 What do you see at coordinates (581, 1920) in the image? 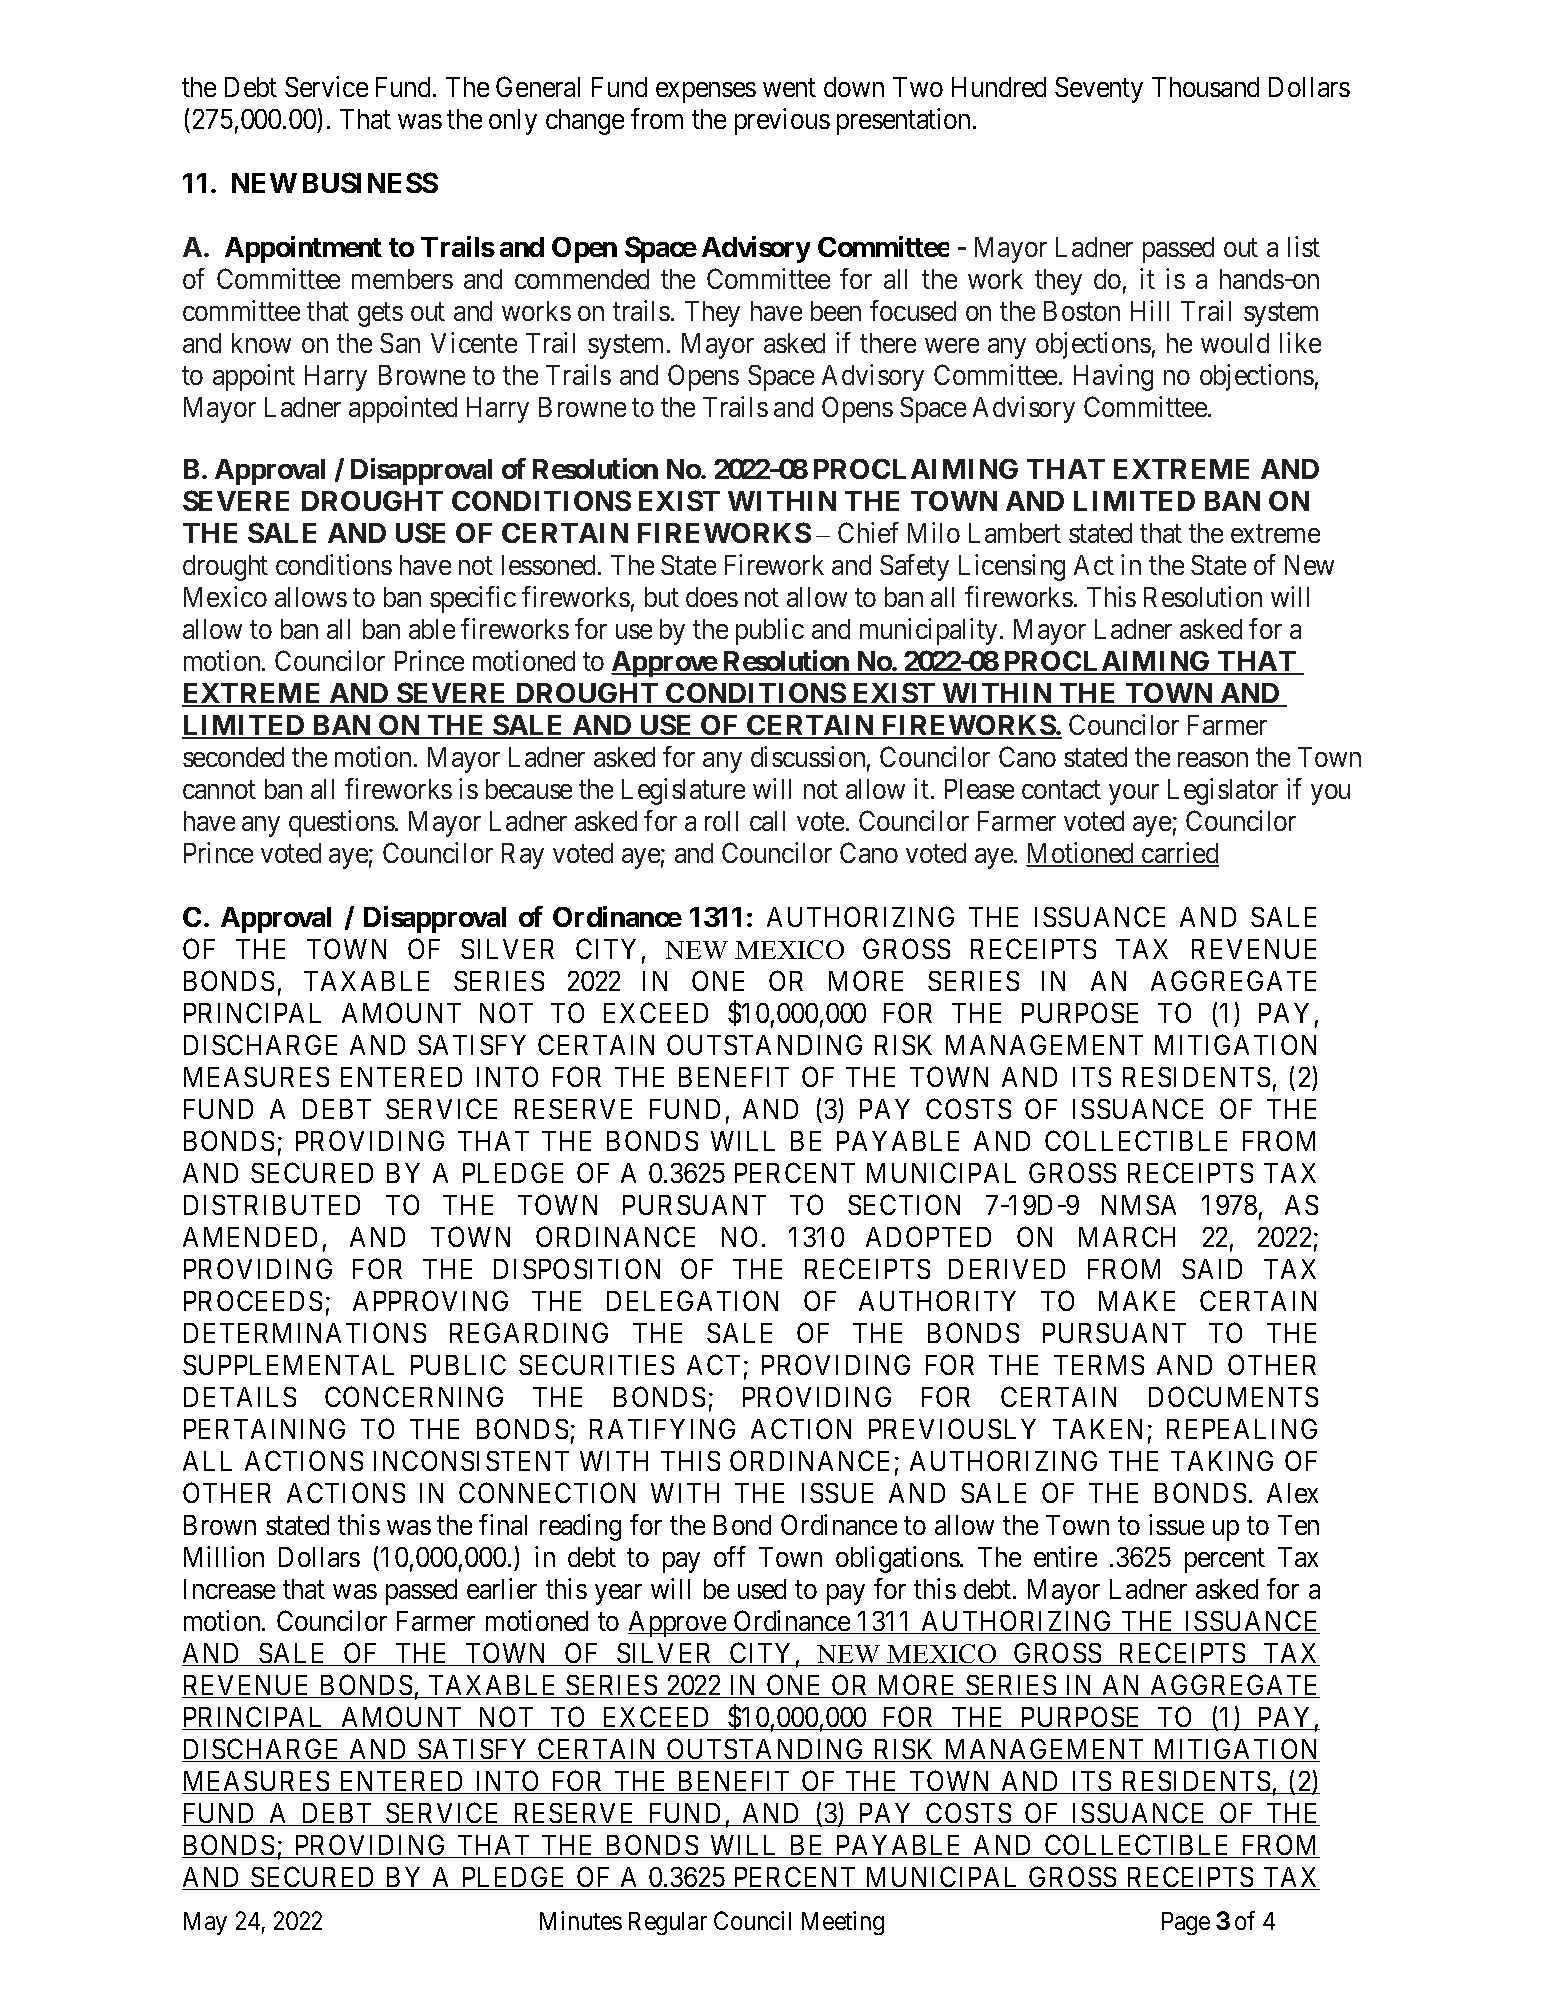
I see `Minutes` at bounding box center [581, 1920].
